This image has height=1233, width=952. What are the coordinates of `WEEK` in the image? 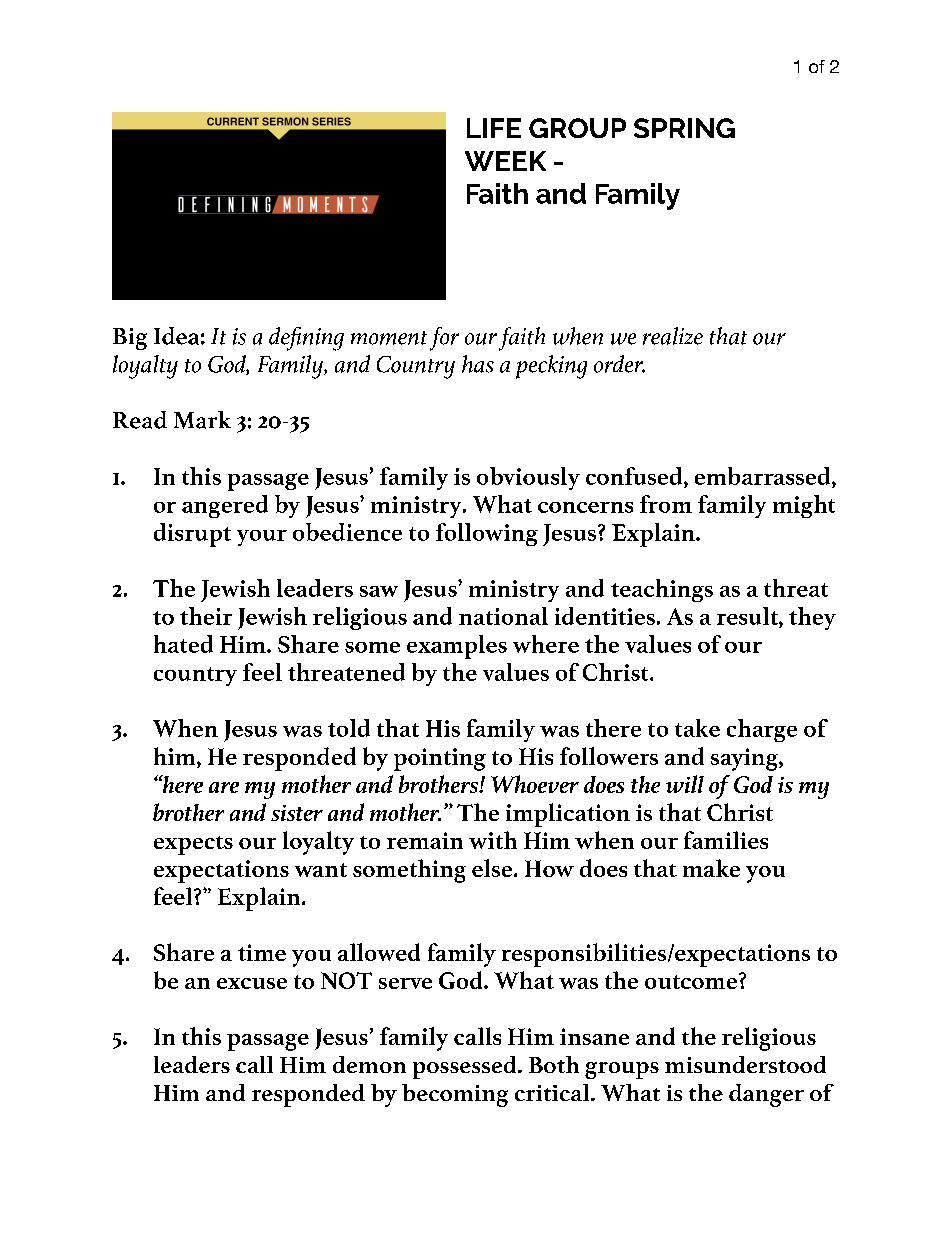 It's located at (505, 161).
